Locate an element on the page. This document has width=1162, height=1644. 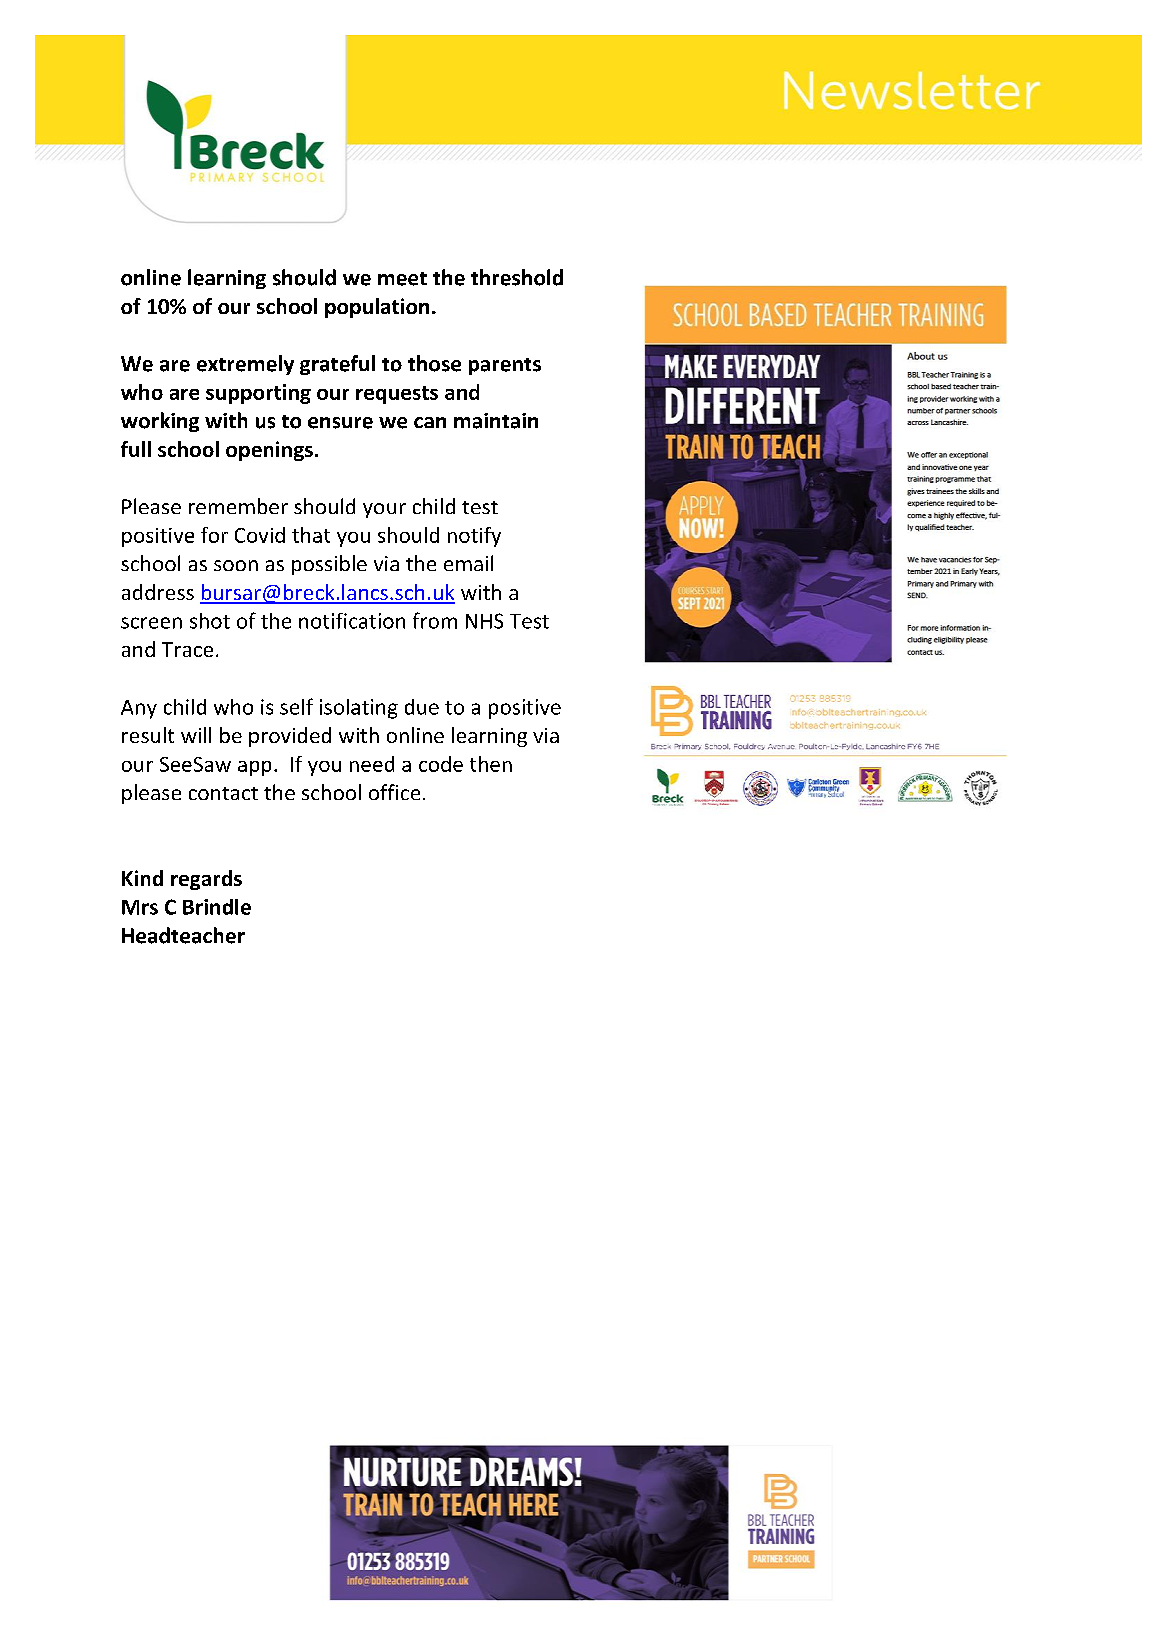
for is located at coordinates (214, 535).
